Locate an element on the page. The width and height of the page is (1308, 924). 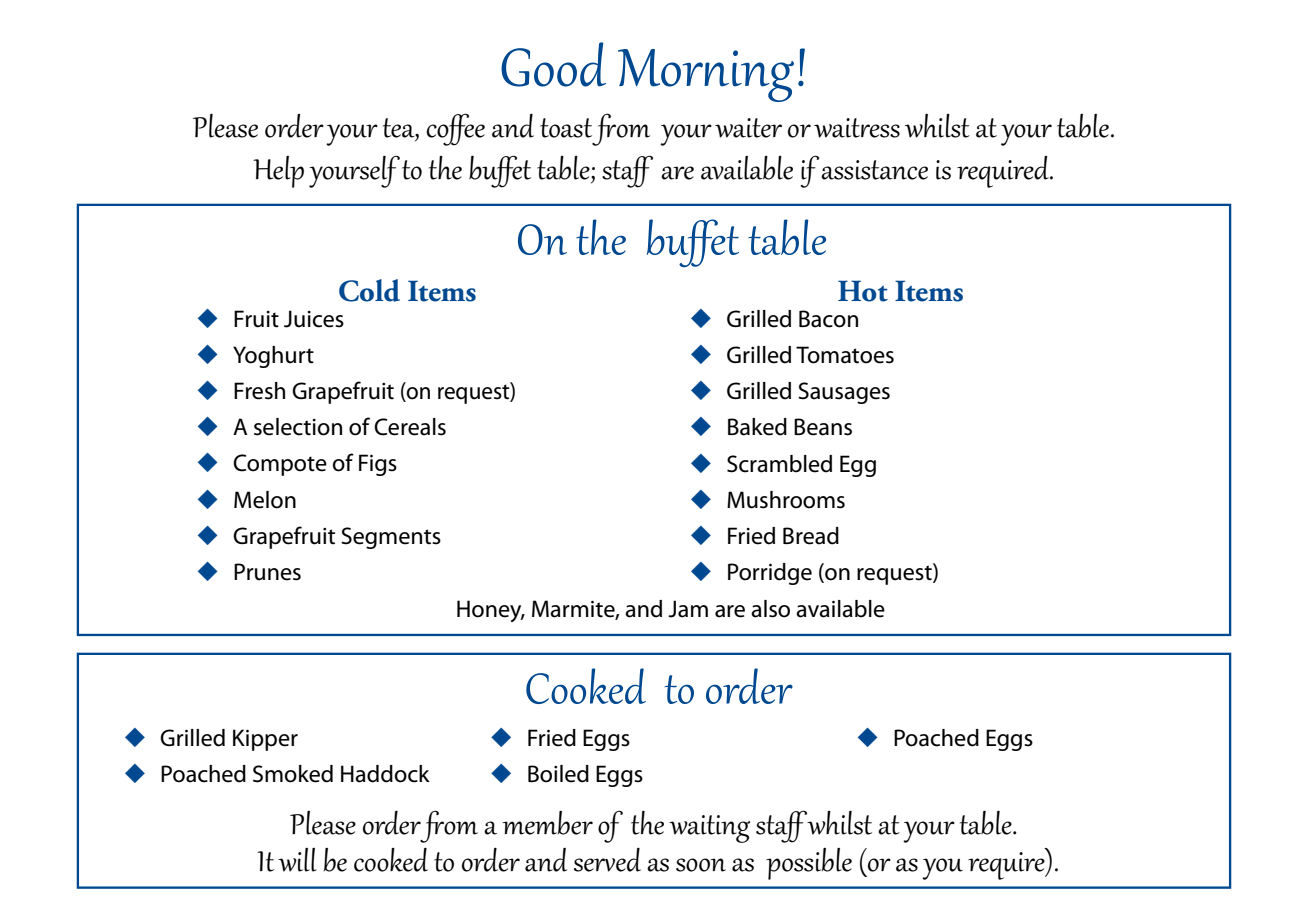
coffee is located at coordinates (455, 129).
